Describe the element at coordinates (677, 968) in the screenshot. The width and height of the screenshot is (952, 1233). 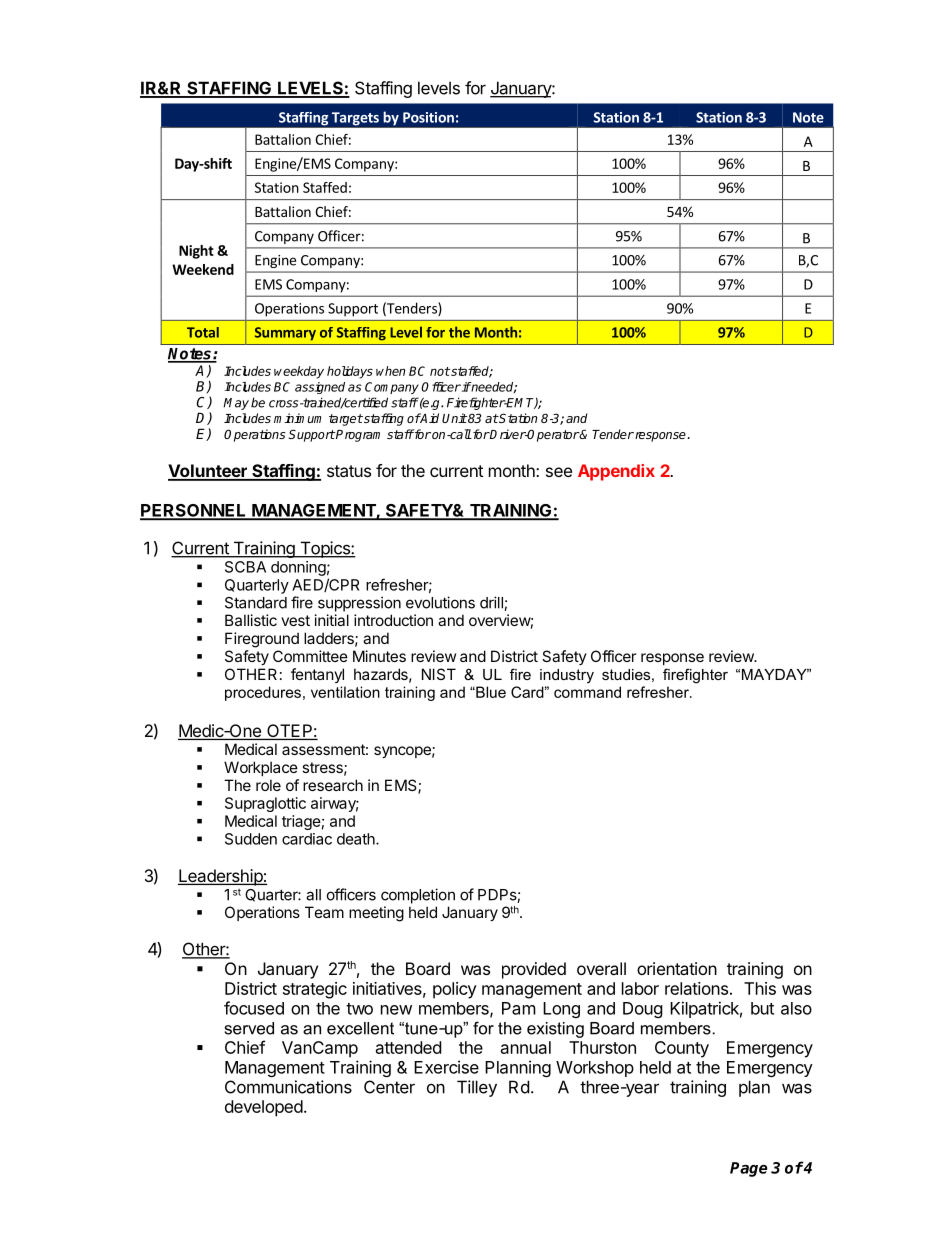
I see `orientation` at that location.
